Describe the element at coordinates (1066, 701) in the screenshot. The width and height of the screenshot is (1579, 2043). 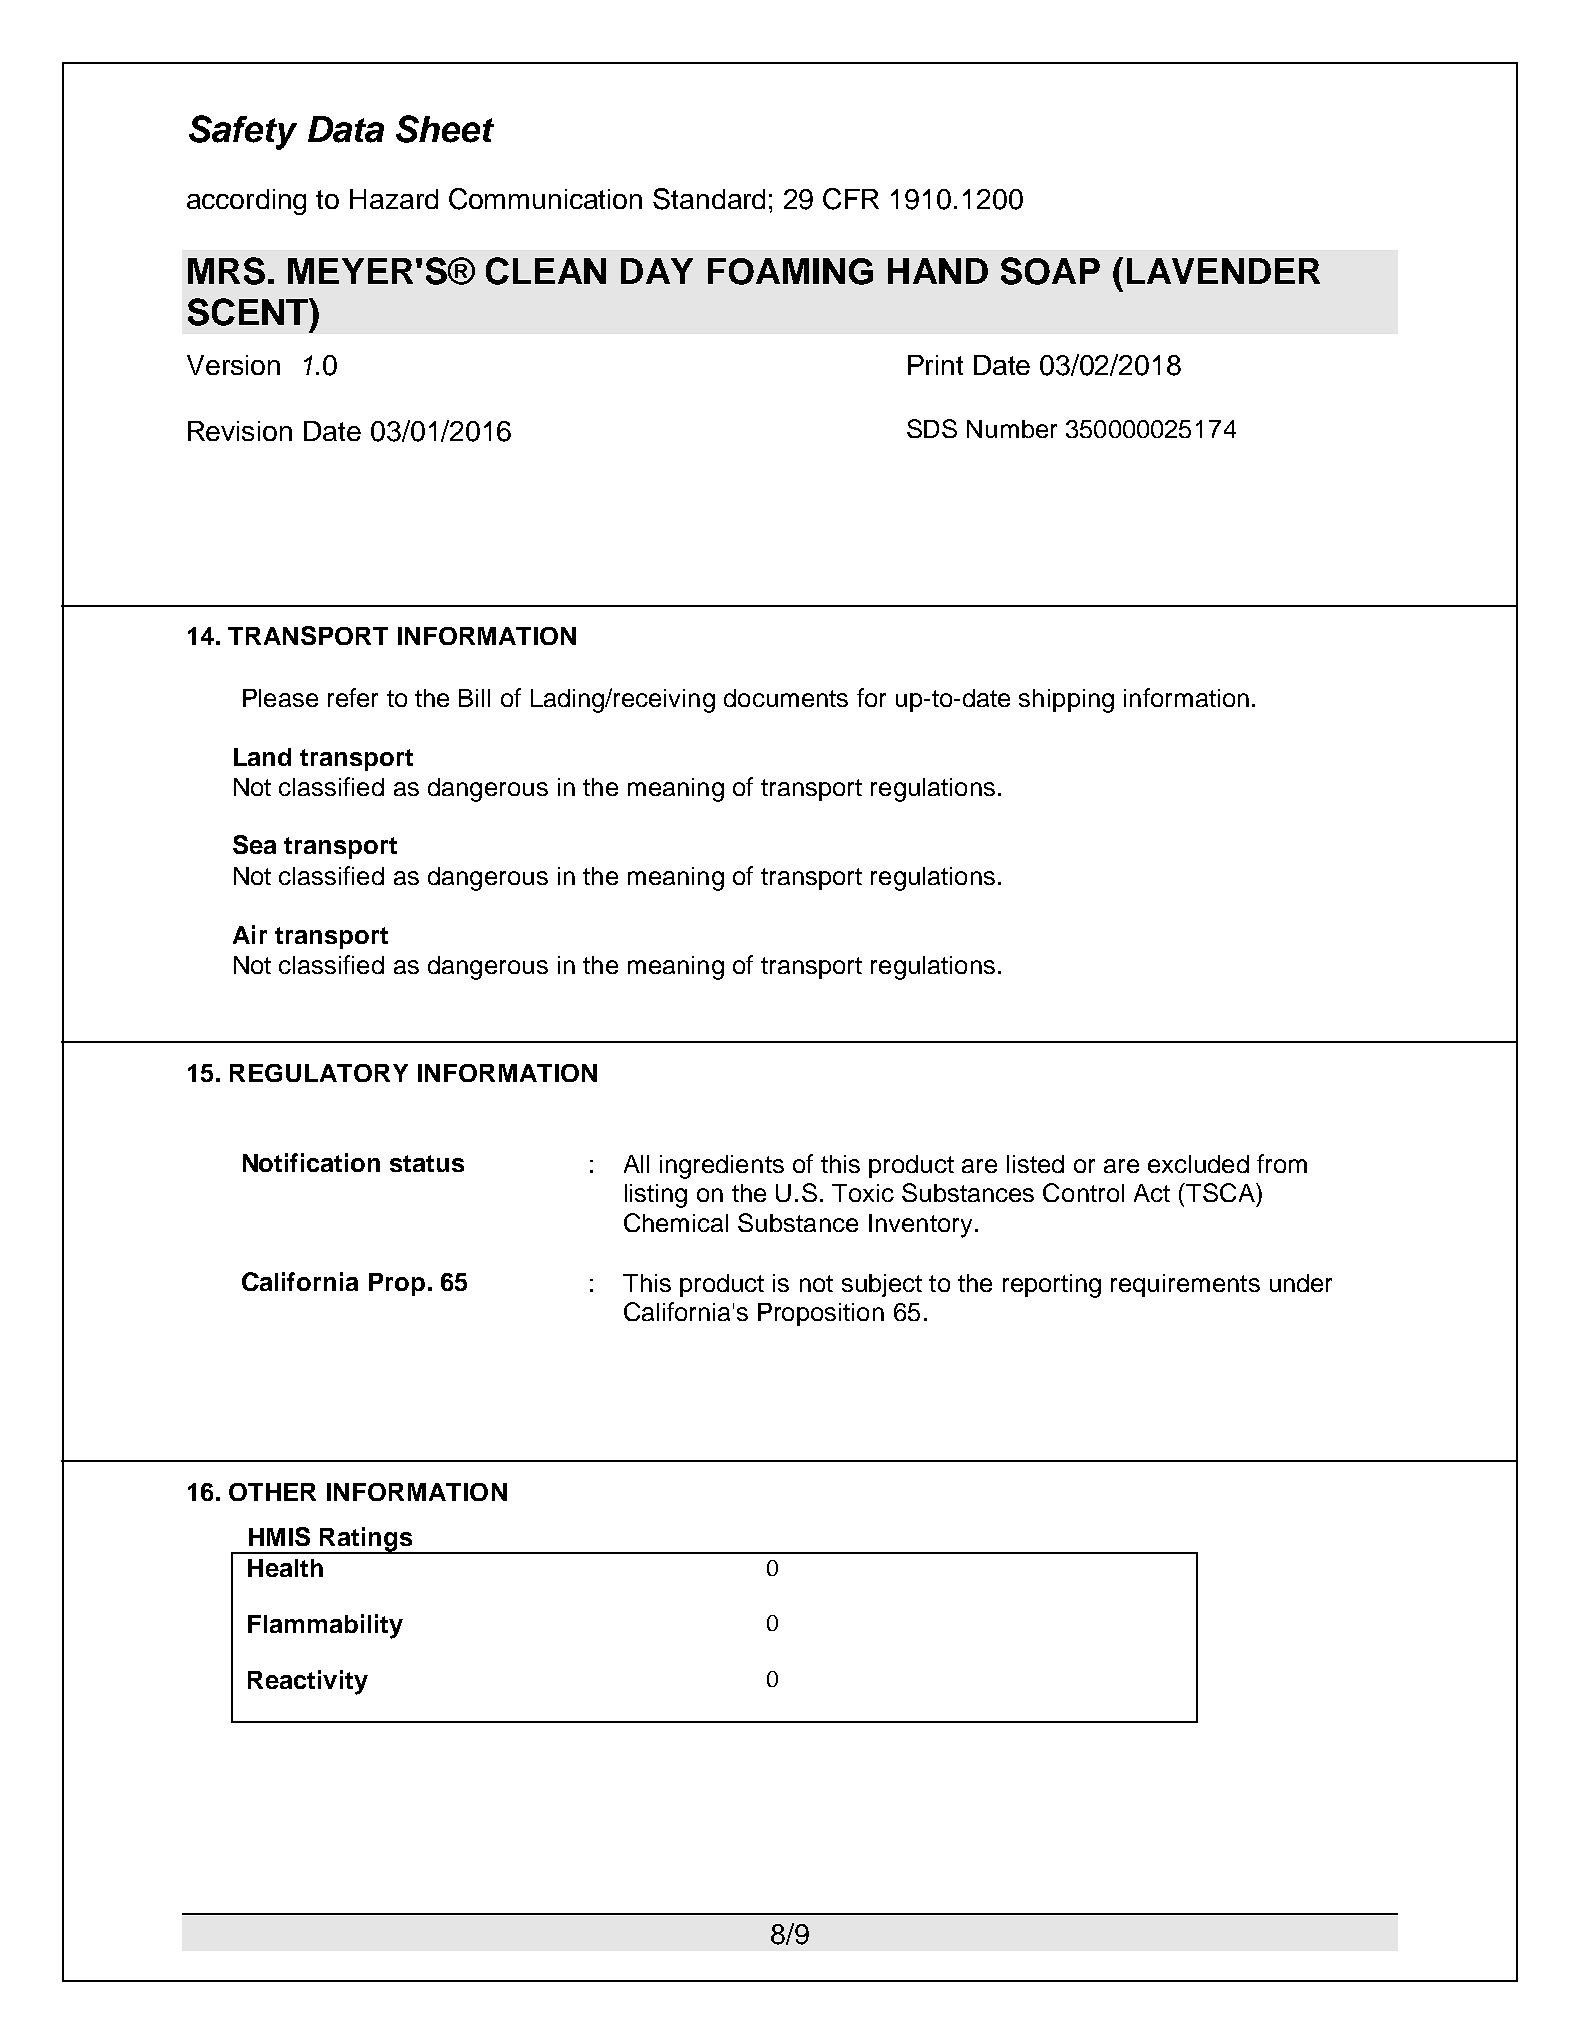
I see `shipping` at that location.
